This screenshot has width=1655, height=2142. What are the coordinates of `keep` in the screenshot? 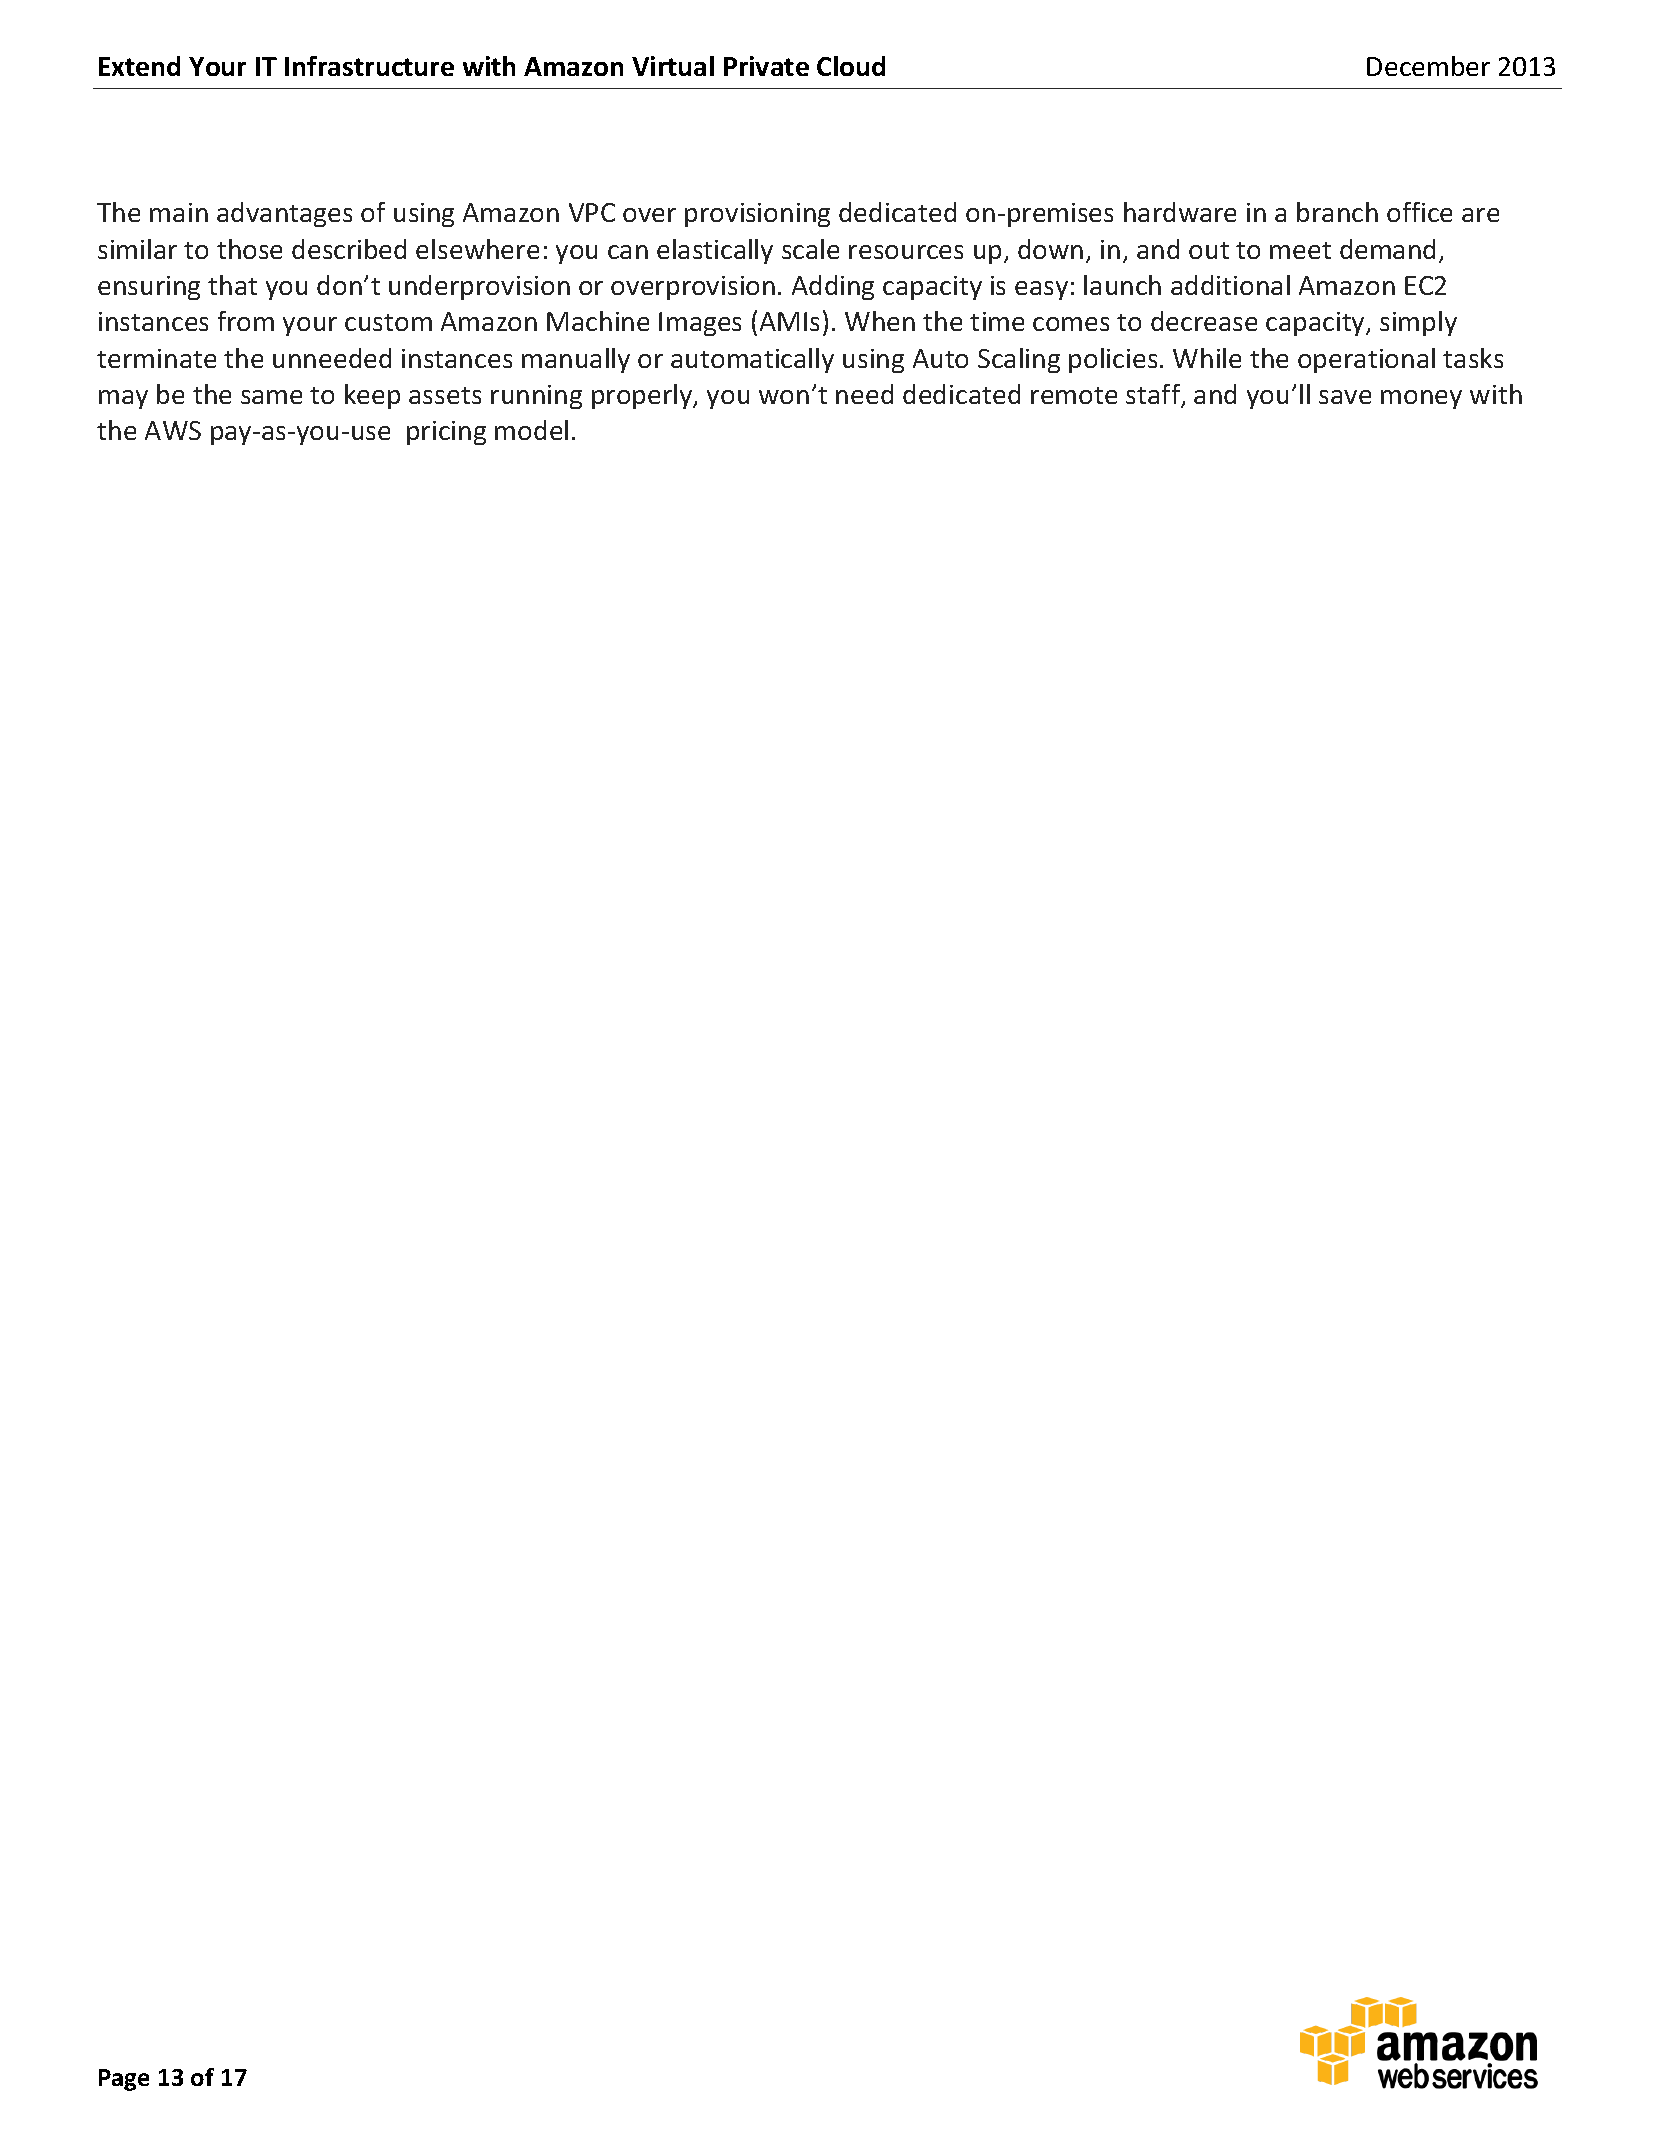 It's located at (372, 396).
